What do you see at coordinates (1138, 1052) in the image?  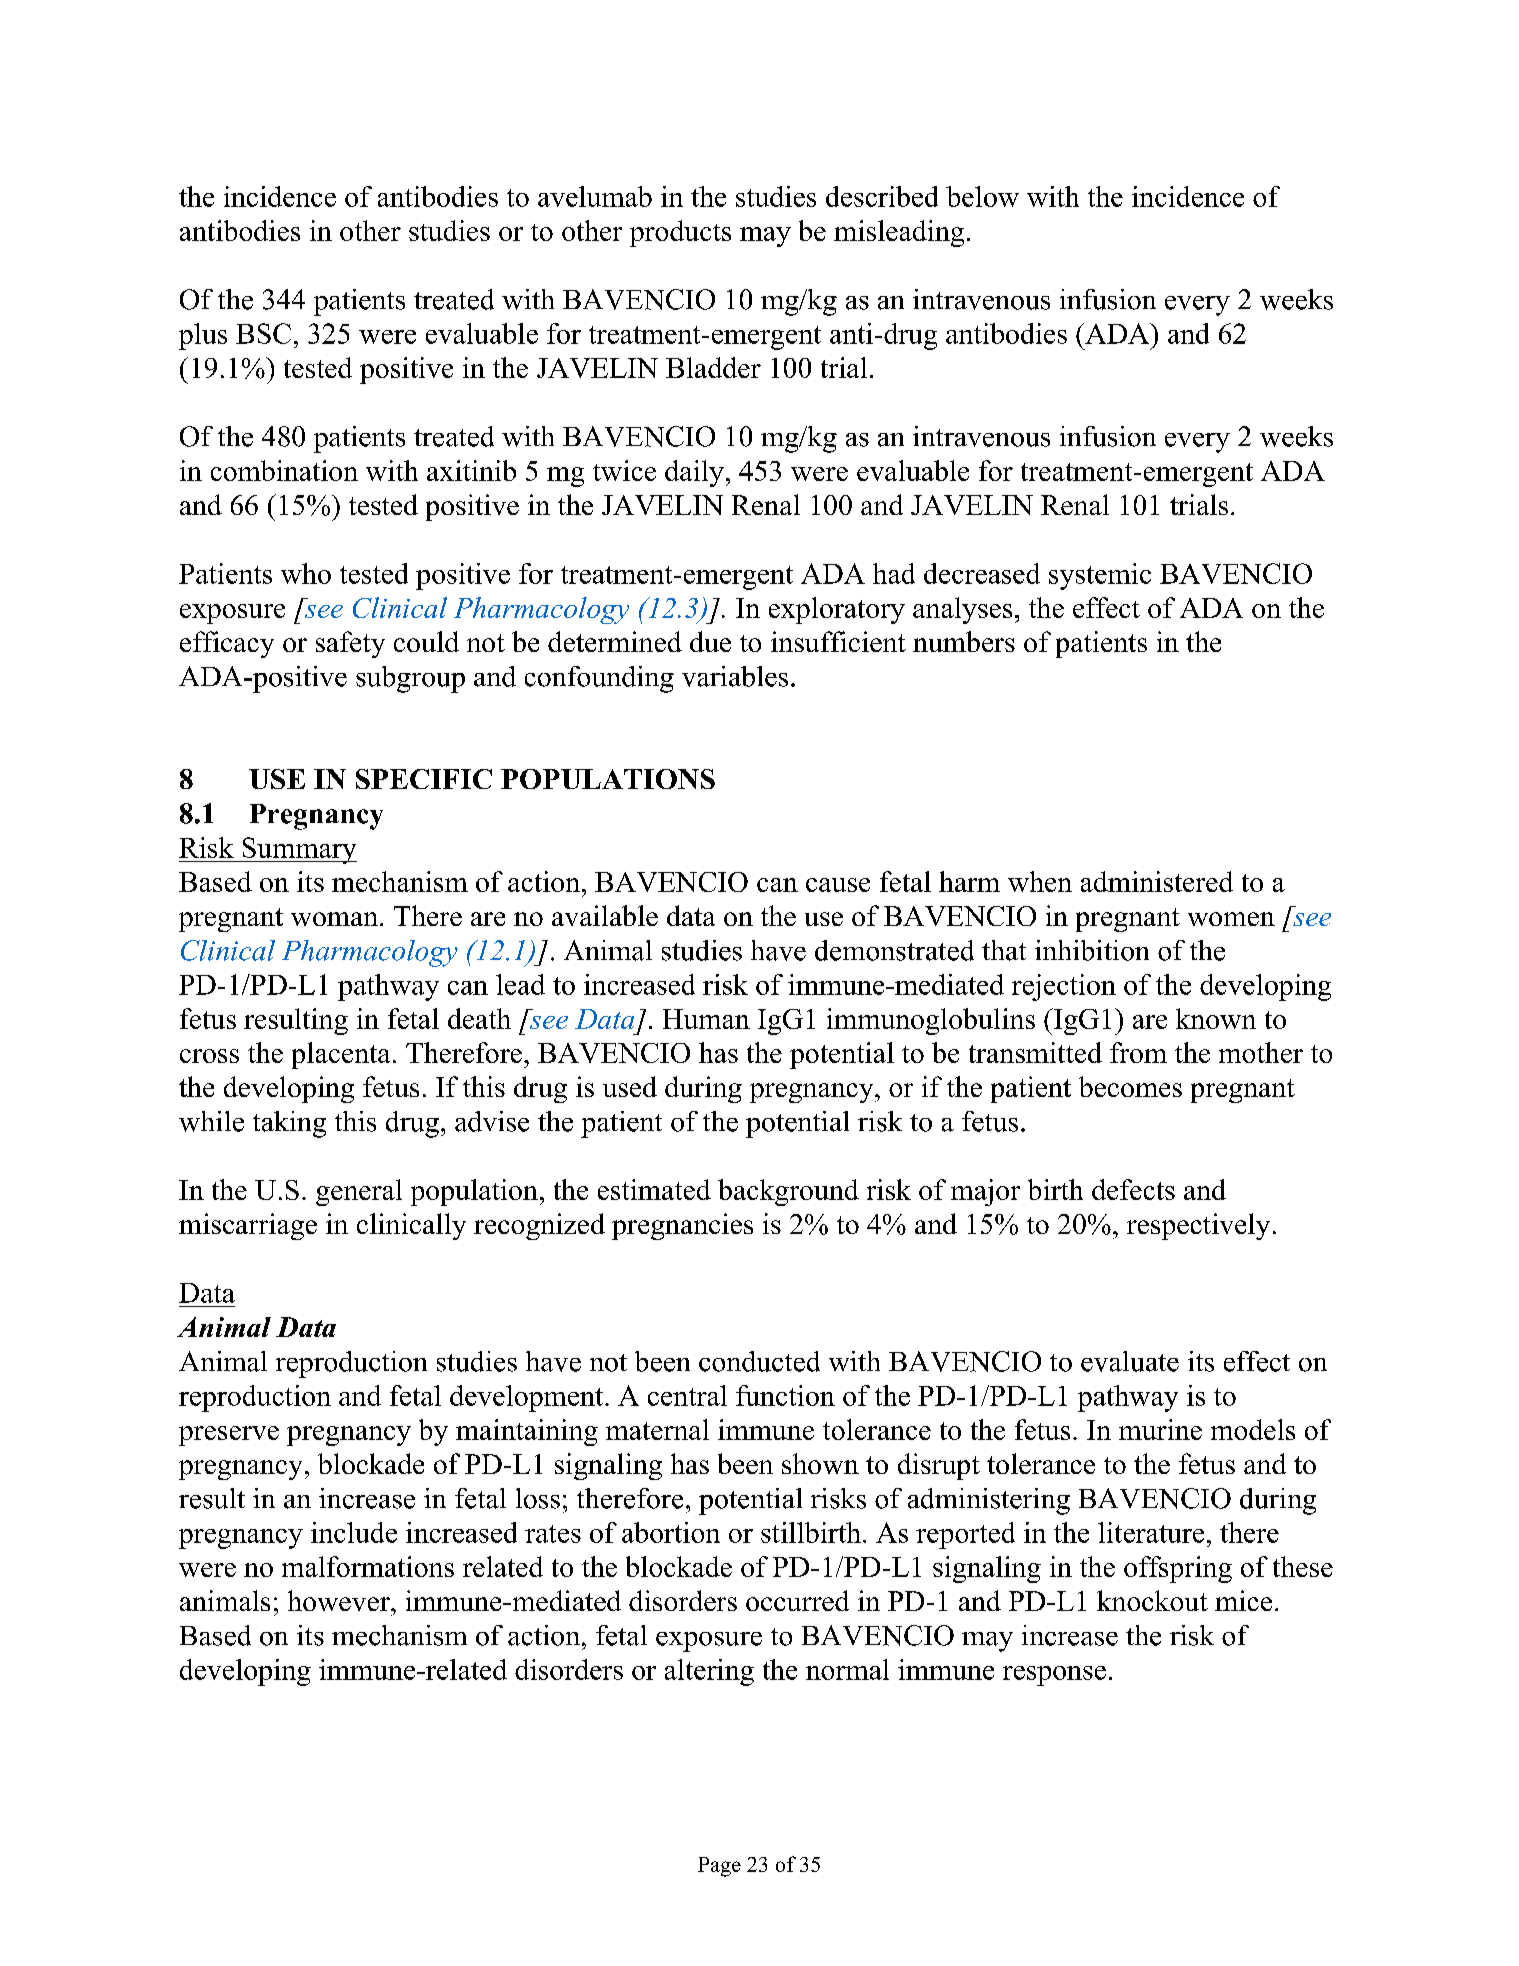 I see `from` at bounding box center [1138, 1052].
